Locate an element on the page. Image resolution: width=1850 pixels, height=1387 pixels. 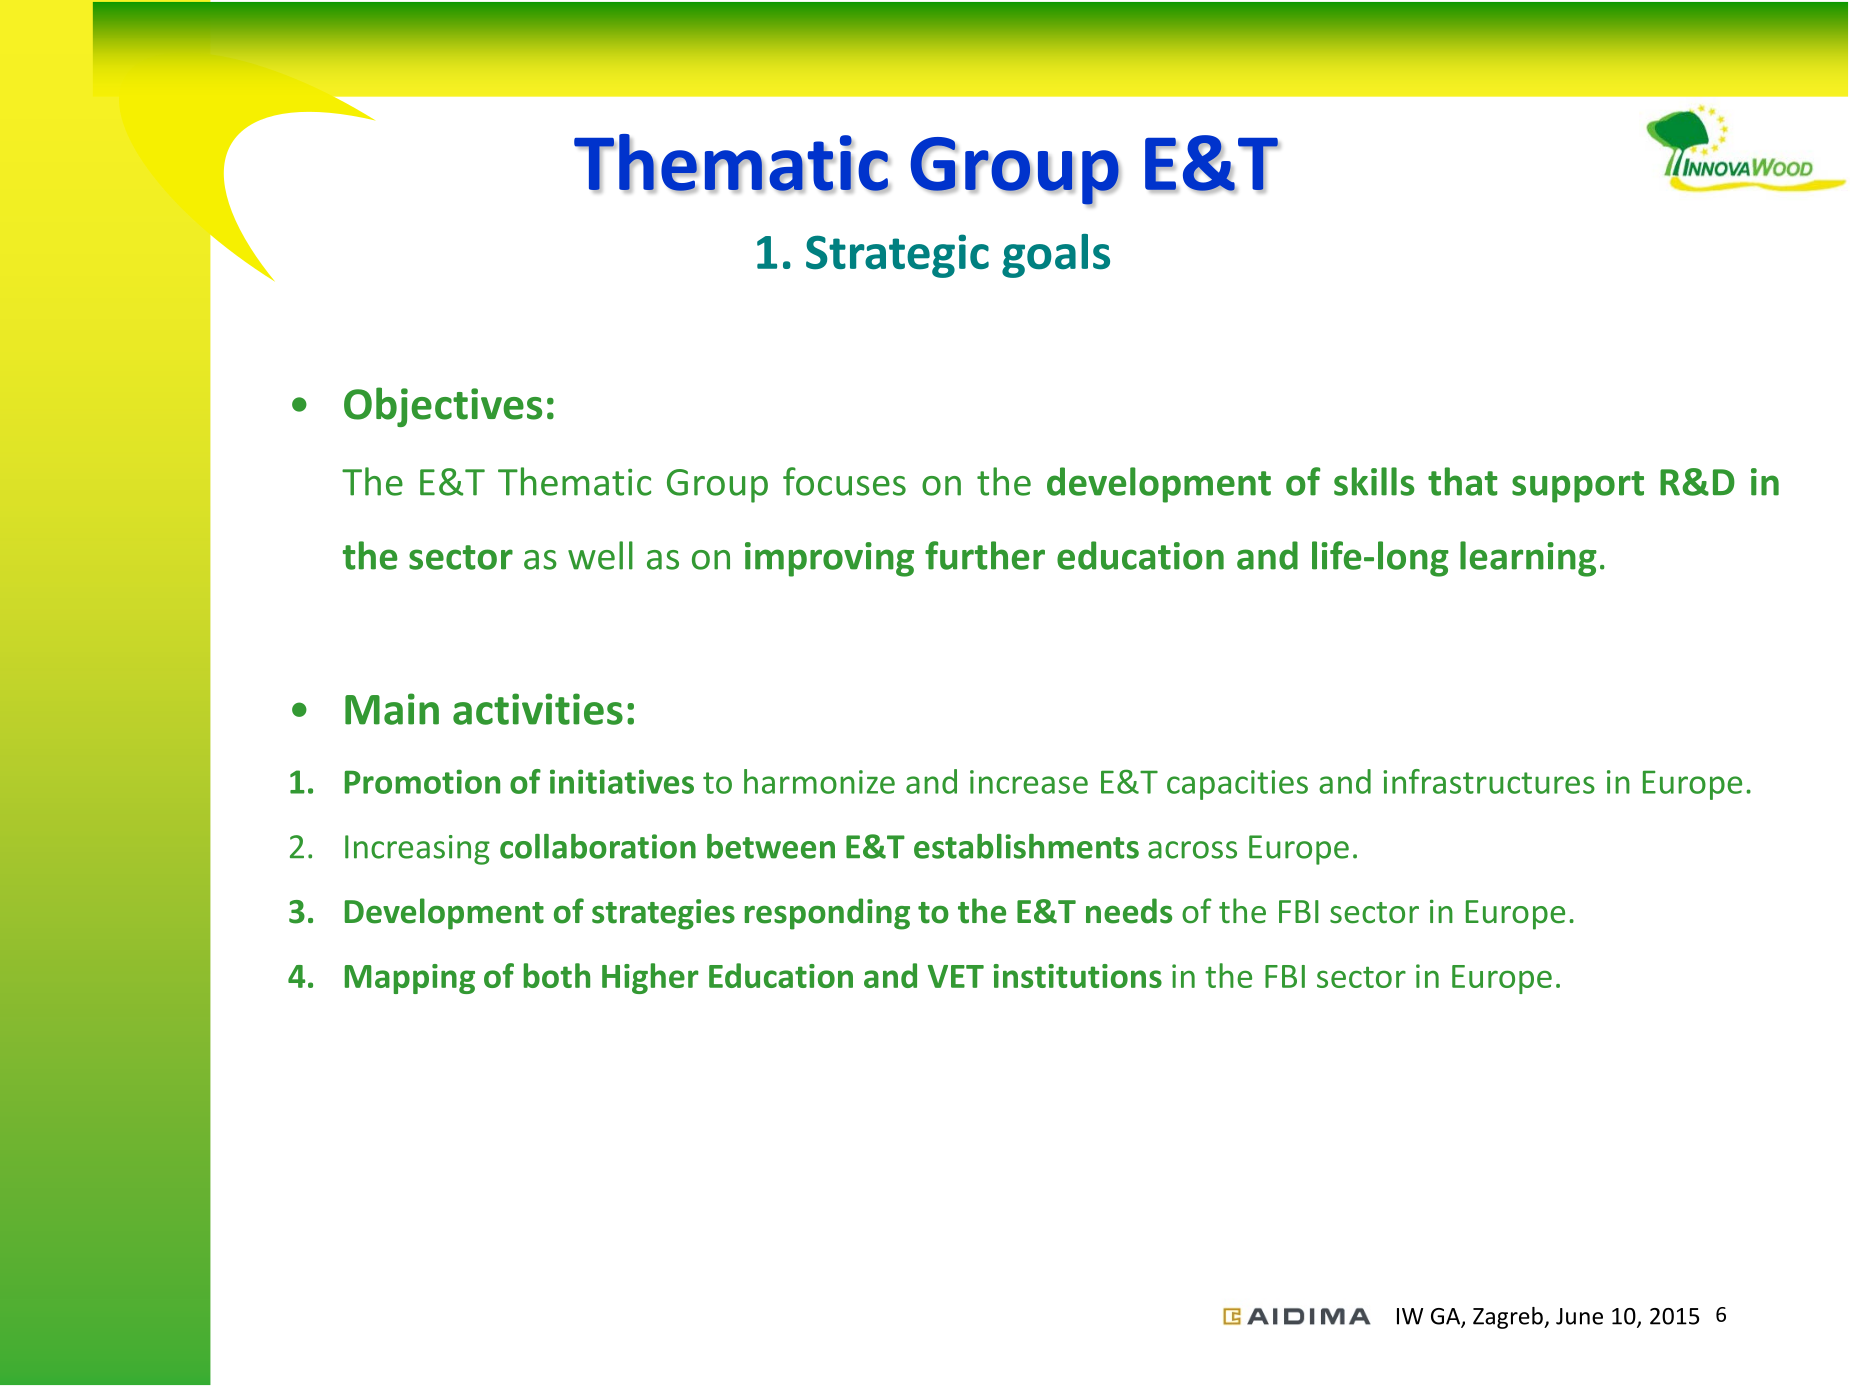
further is located at coordinates (985, 555).
